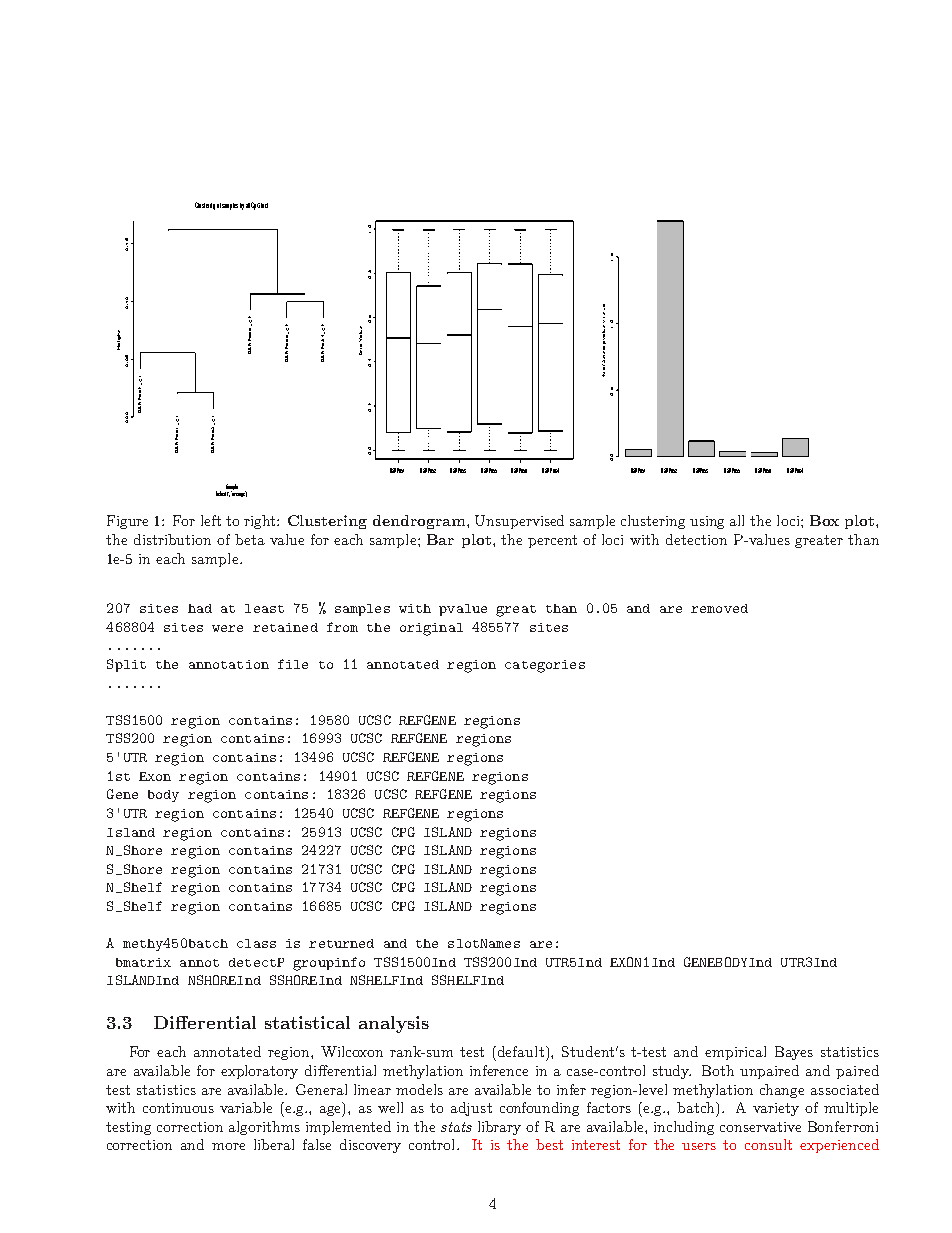 The height and width of the screenshot is (1233, 952). I want to click on Bayes, so click(794, 1053).
